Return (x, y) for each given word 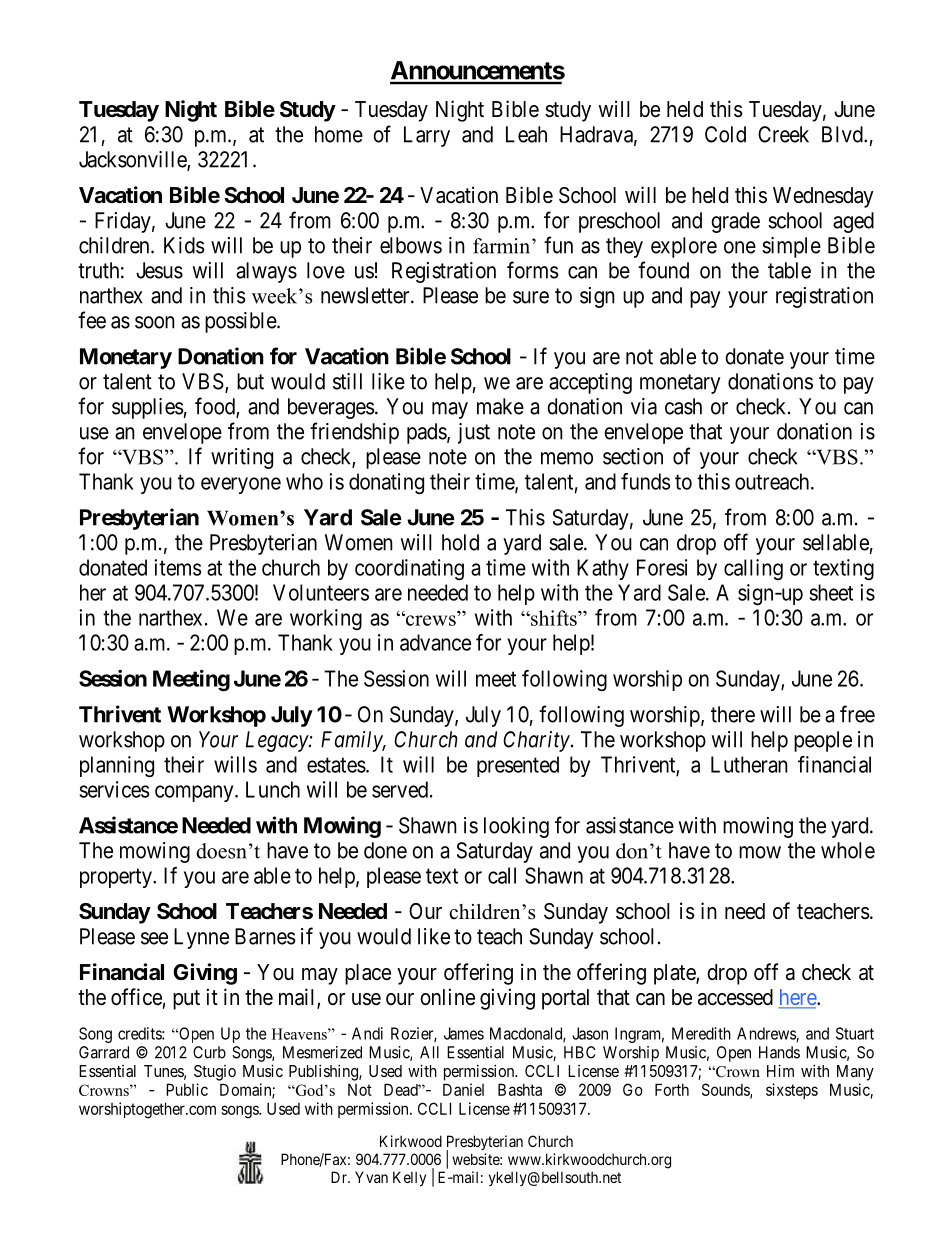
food (216, 407)
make (500, 406)
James (464, 1033)
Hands (779, 1052)
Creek (783, 134)
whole (848, 850)
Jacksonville (133, 160)
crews (430, 620)
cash (683, 406)
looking (516, 827)
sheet (831, 592)
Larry (427, 136)
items (177, 567)
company (195, 793)
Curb (209, 1052)
